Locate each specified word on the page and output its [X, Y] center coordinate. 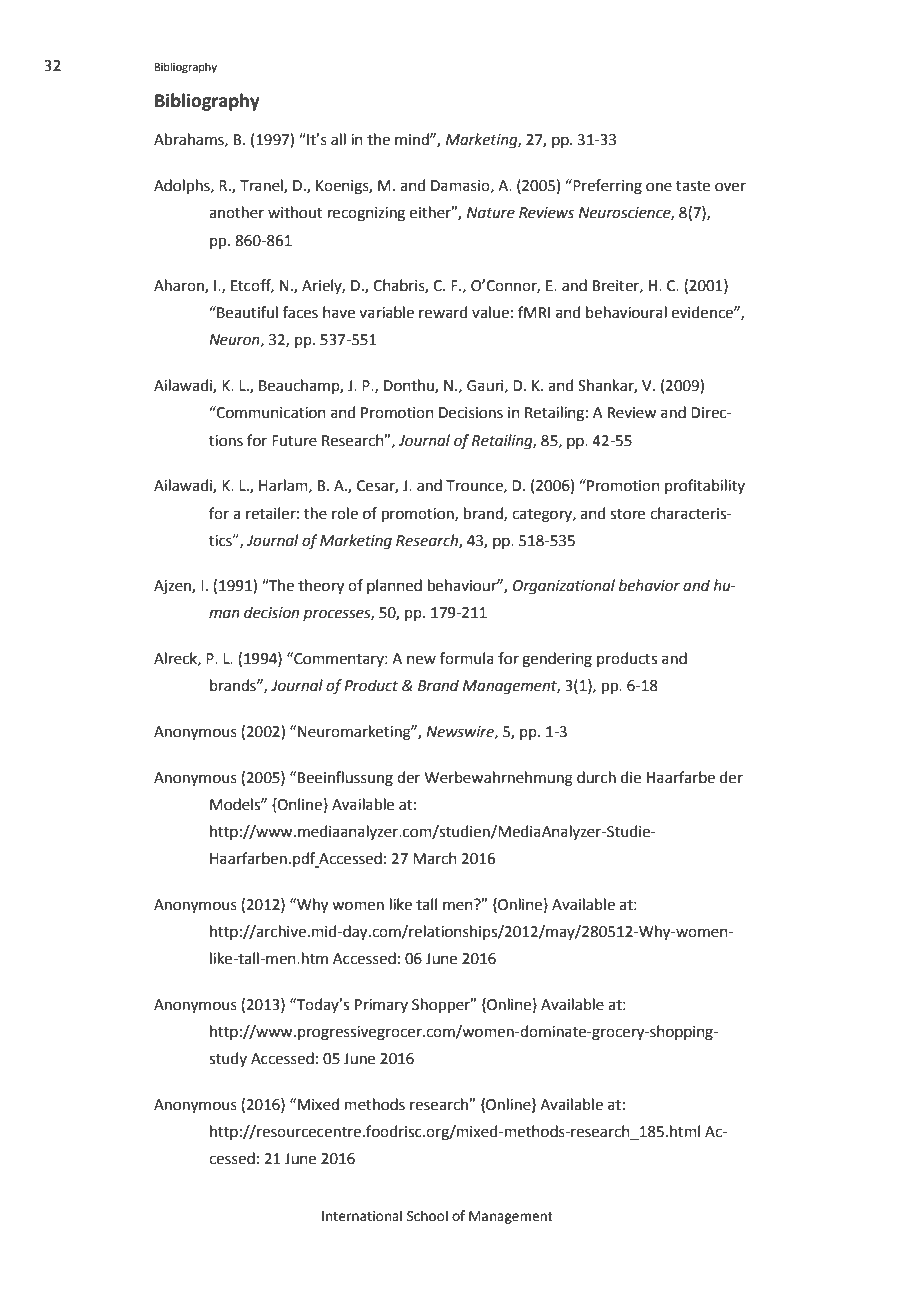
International [362, 1216]
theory [321, 587]
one [659, 187]
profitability [705, 486]
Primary [381, 1006]
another [236, 212]
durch [596, 777]
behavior [649, 585]
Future [294, 441]
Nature [491, 213]
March [435, 858]
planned [394, 586]
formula [467, 658]
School [427, 1216]
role [345, 513]
